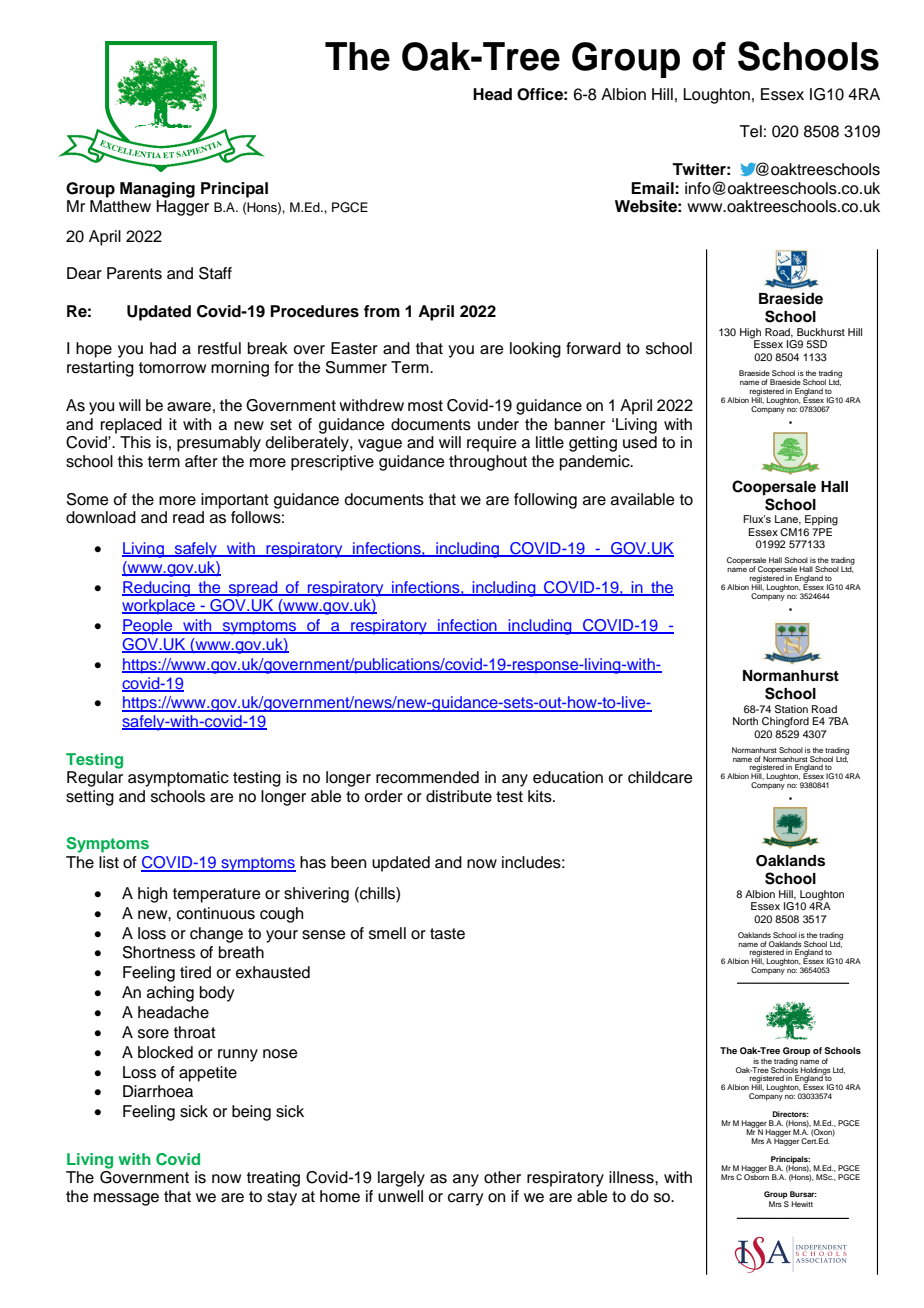 Image resolution: width=924 pixels, height=1308 pixels. I want to click on from, so click(382, 311).
